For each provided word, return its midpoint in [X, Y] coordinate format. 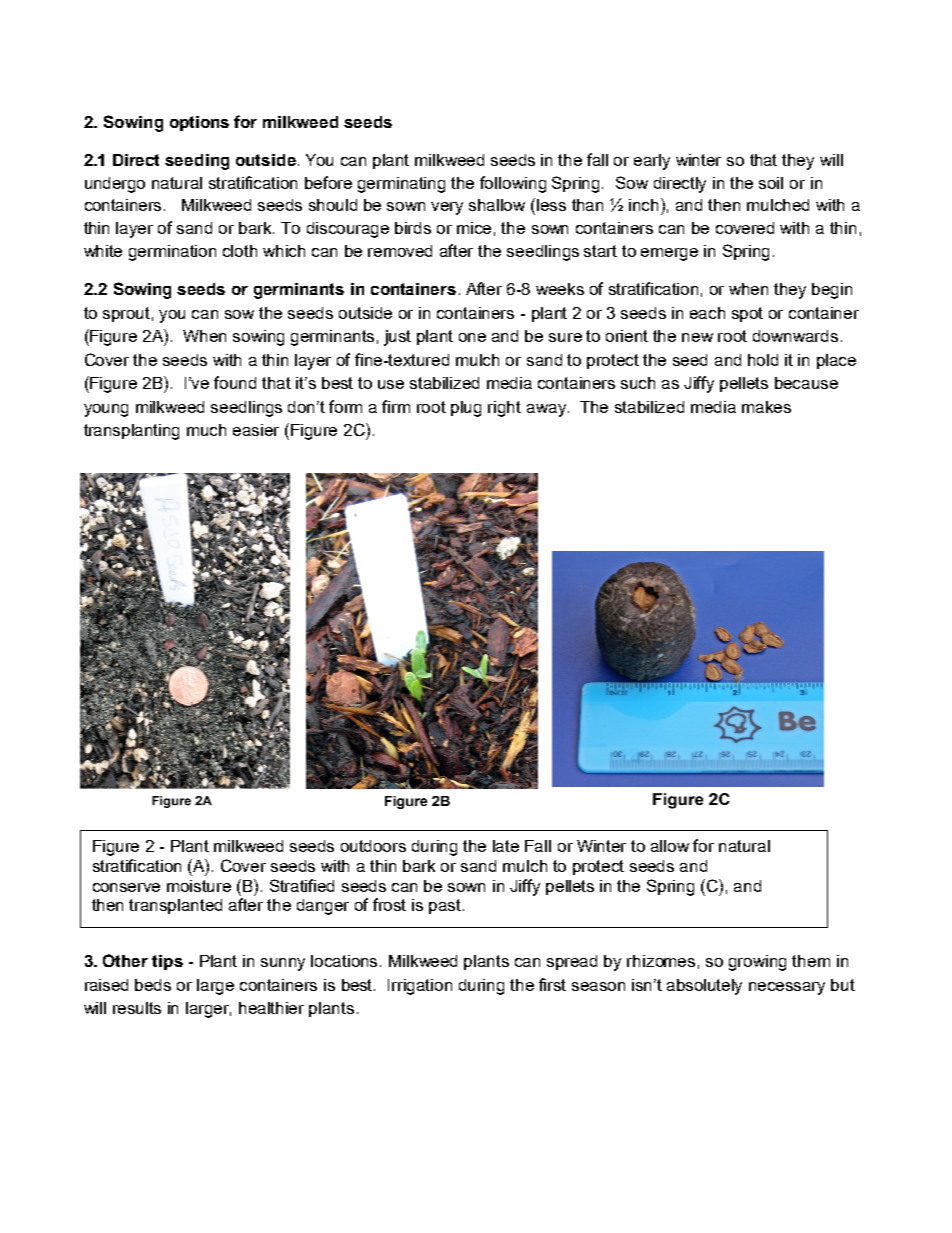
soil [771, 183]
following [513, 184]
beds [153, 985]
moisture [199, 886]
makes [766, 407]
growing [757, 963]
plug [466, 409]
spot [747, 314]
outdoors [373, 846]
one [472, 337]
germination [172, 253]
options [199, 123]
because [806, 383]
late [506, 846]
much [206, 430]
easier [256, 430]
